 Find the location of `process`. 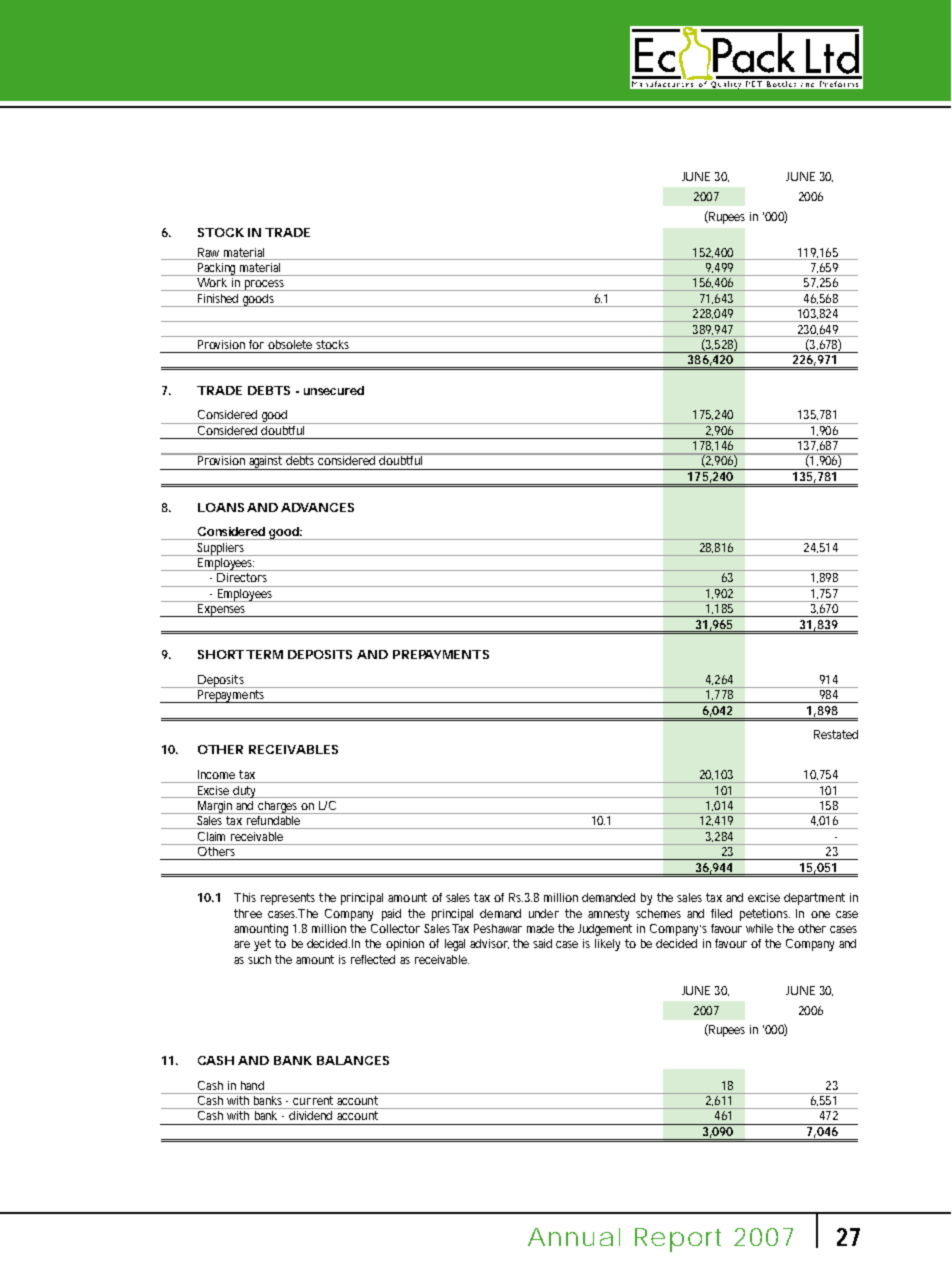

process is located at coordinates (266, 285).
